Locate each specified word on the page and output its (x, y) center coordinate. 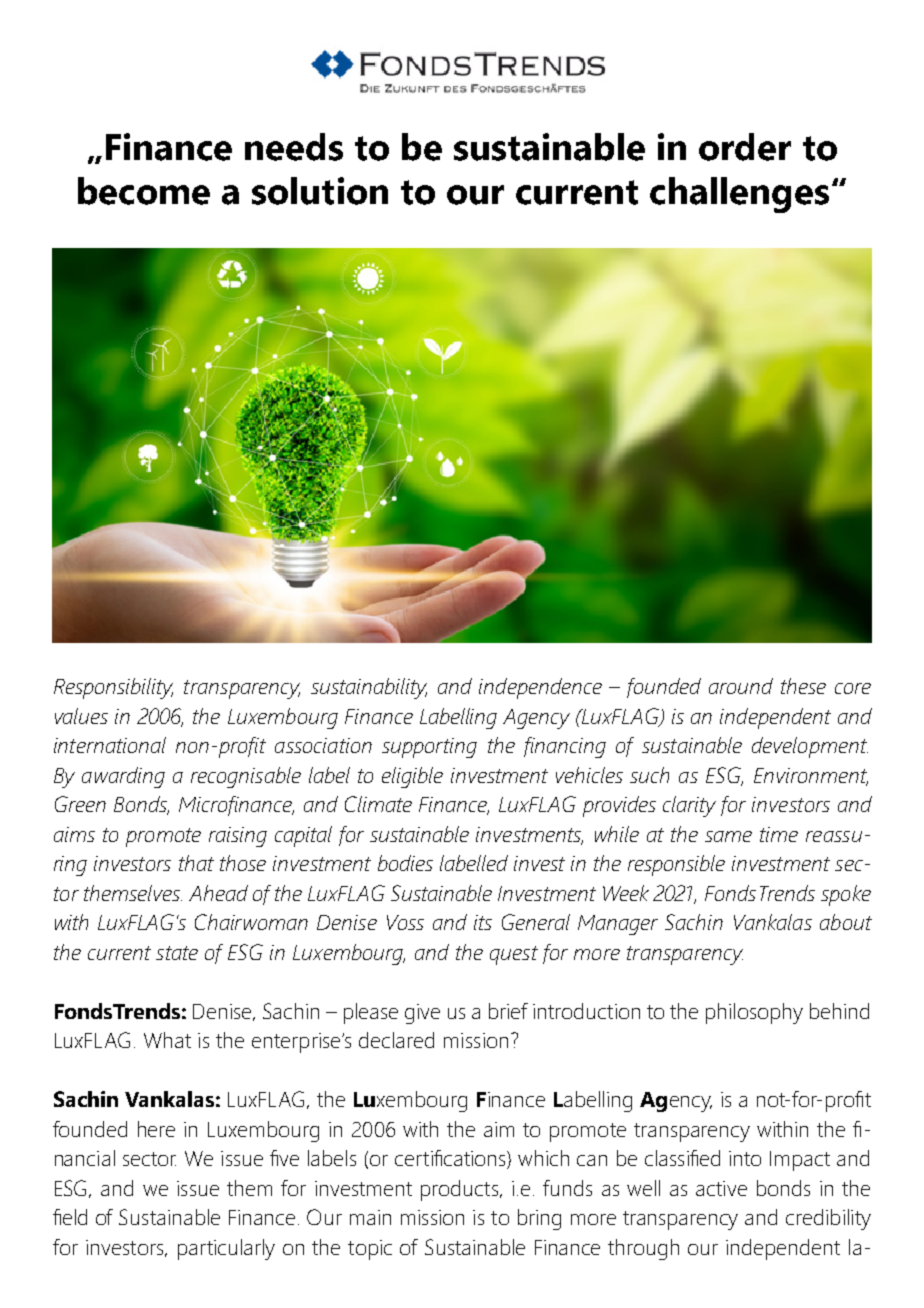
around (741, 686)
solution (320, 191)
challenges (739, 195)
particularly (226, 1249)
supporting (429, 748)
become (144, 191)
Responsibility (113, 688)
